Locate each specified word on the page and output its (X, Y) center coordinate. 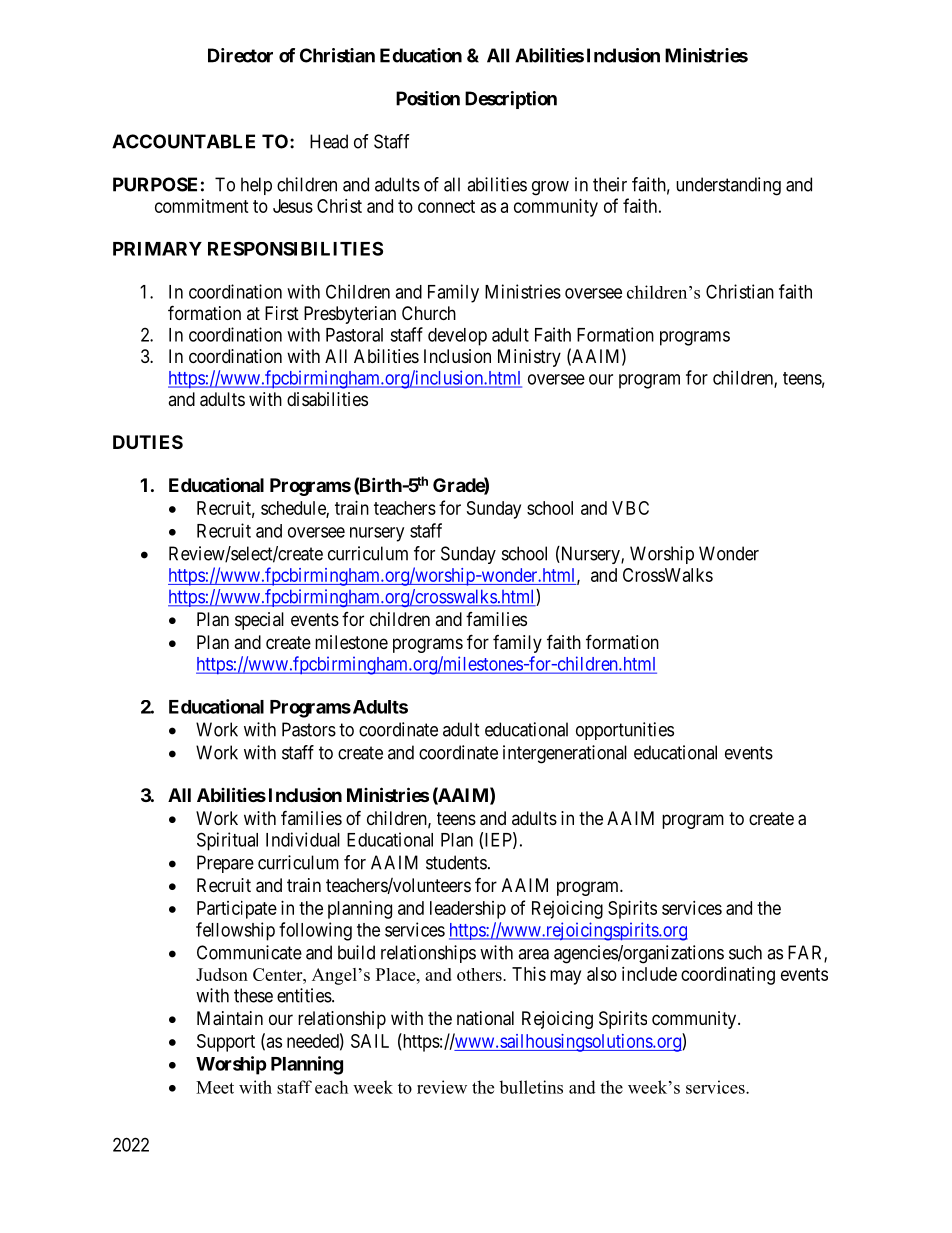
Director (240, 55)
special (259, 621)
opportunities (625, 731)
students (456, 862)
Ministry (529, 358)
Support (226, 1043)
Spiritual (227, 841)
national (485, 1018)
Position (428, 98)
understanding (728, 186)
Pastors (309, 729)
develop (457, 337)
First (282, 313)
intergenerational (565, 754)
